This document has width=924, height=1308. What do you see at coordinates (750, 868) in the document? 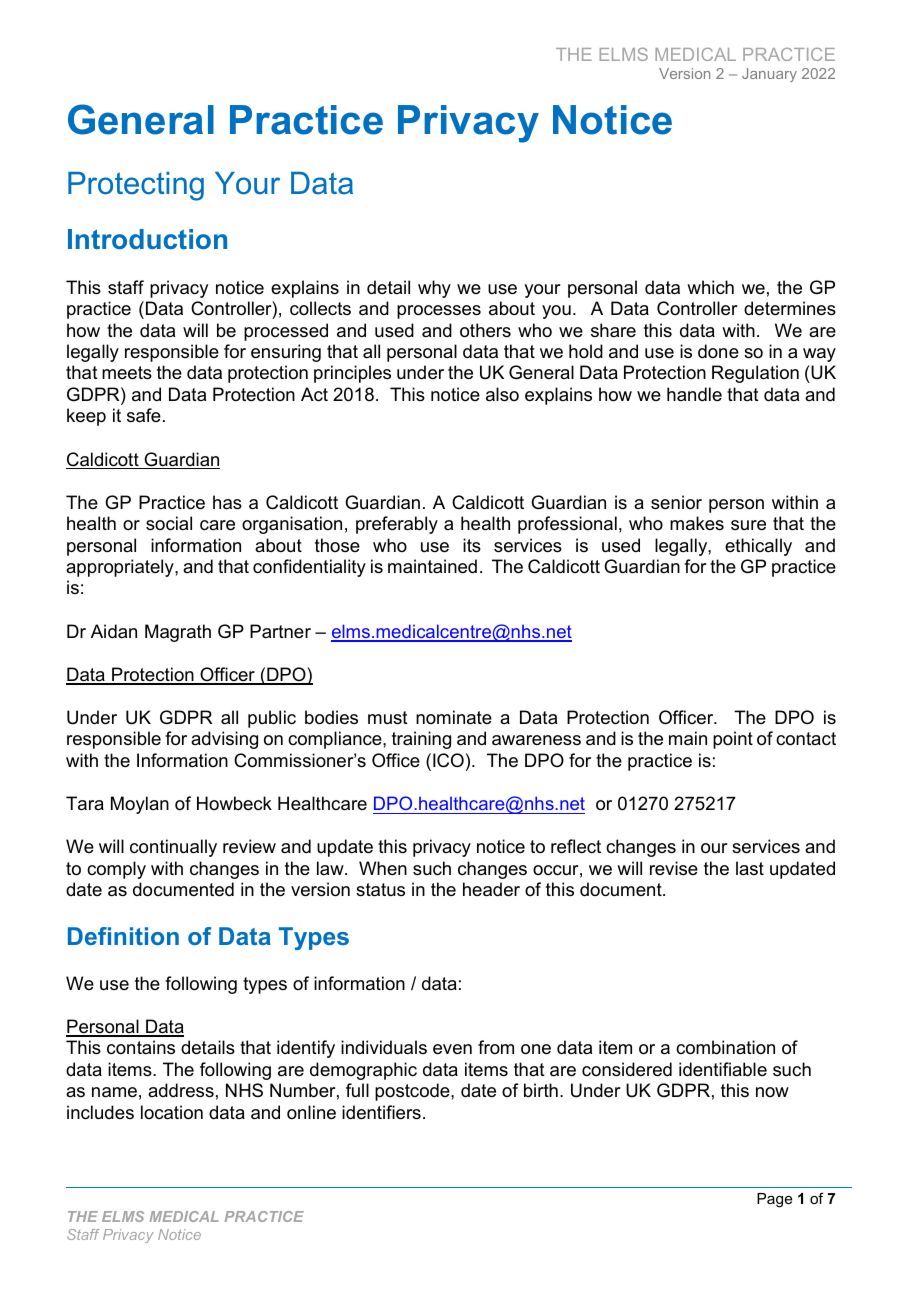
I see `last` at bounding box center [750, 868].
